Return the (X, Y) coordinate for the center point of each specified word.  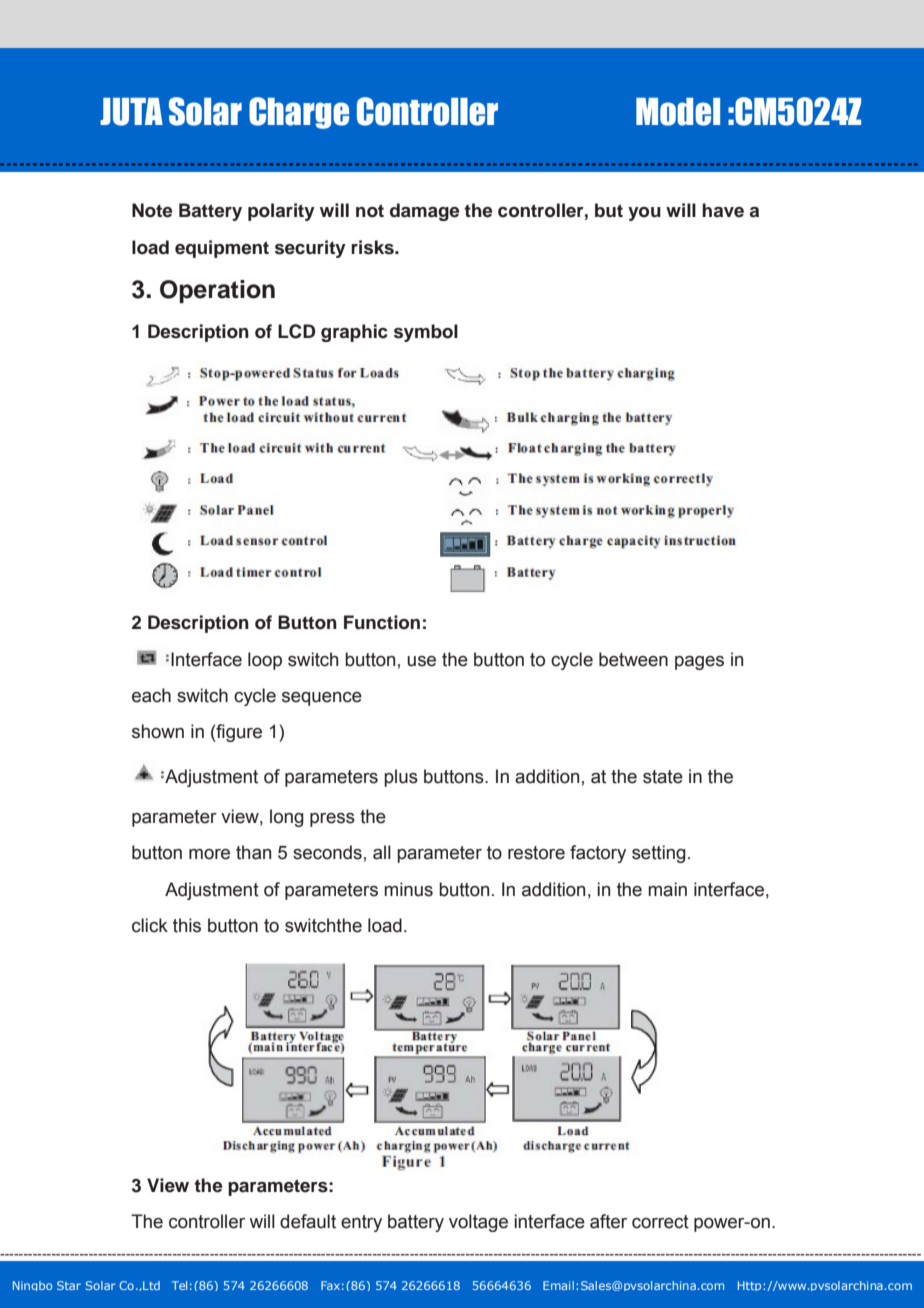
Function (382, 622)
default (308, 1221)
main (667, 889)
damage (424, 212)
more (209, 854)
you (644, 214)
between (633, 659)
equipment (222, 249)
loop (265, 661)
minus (408, 889)
